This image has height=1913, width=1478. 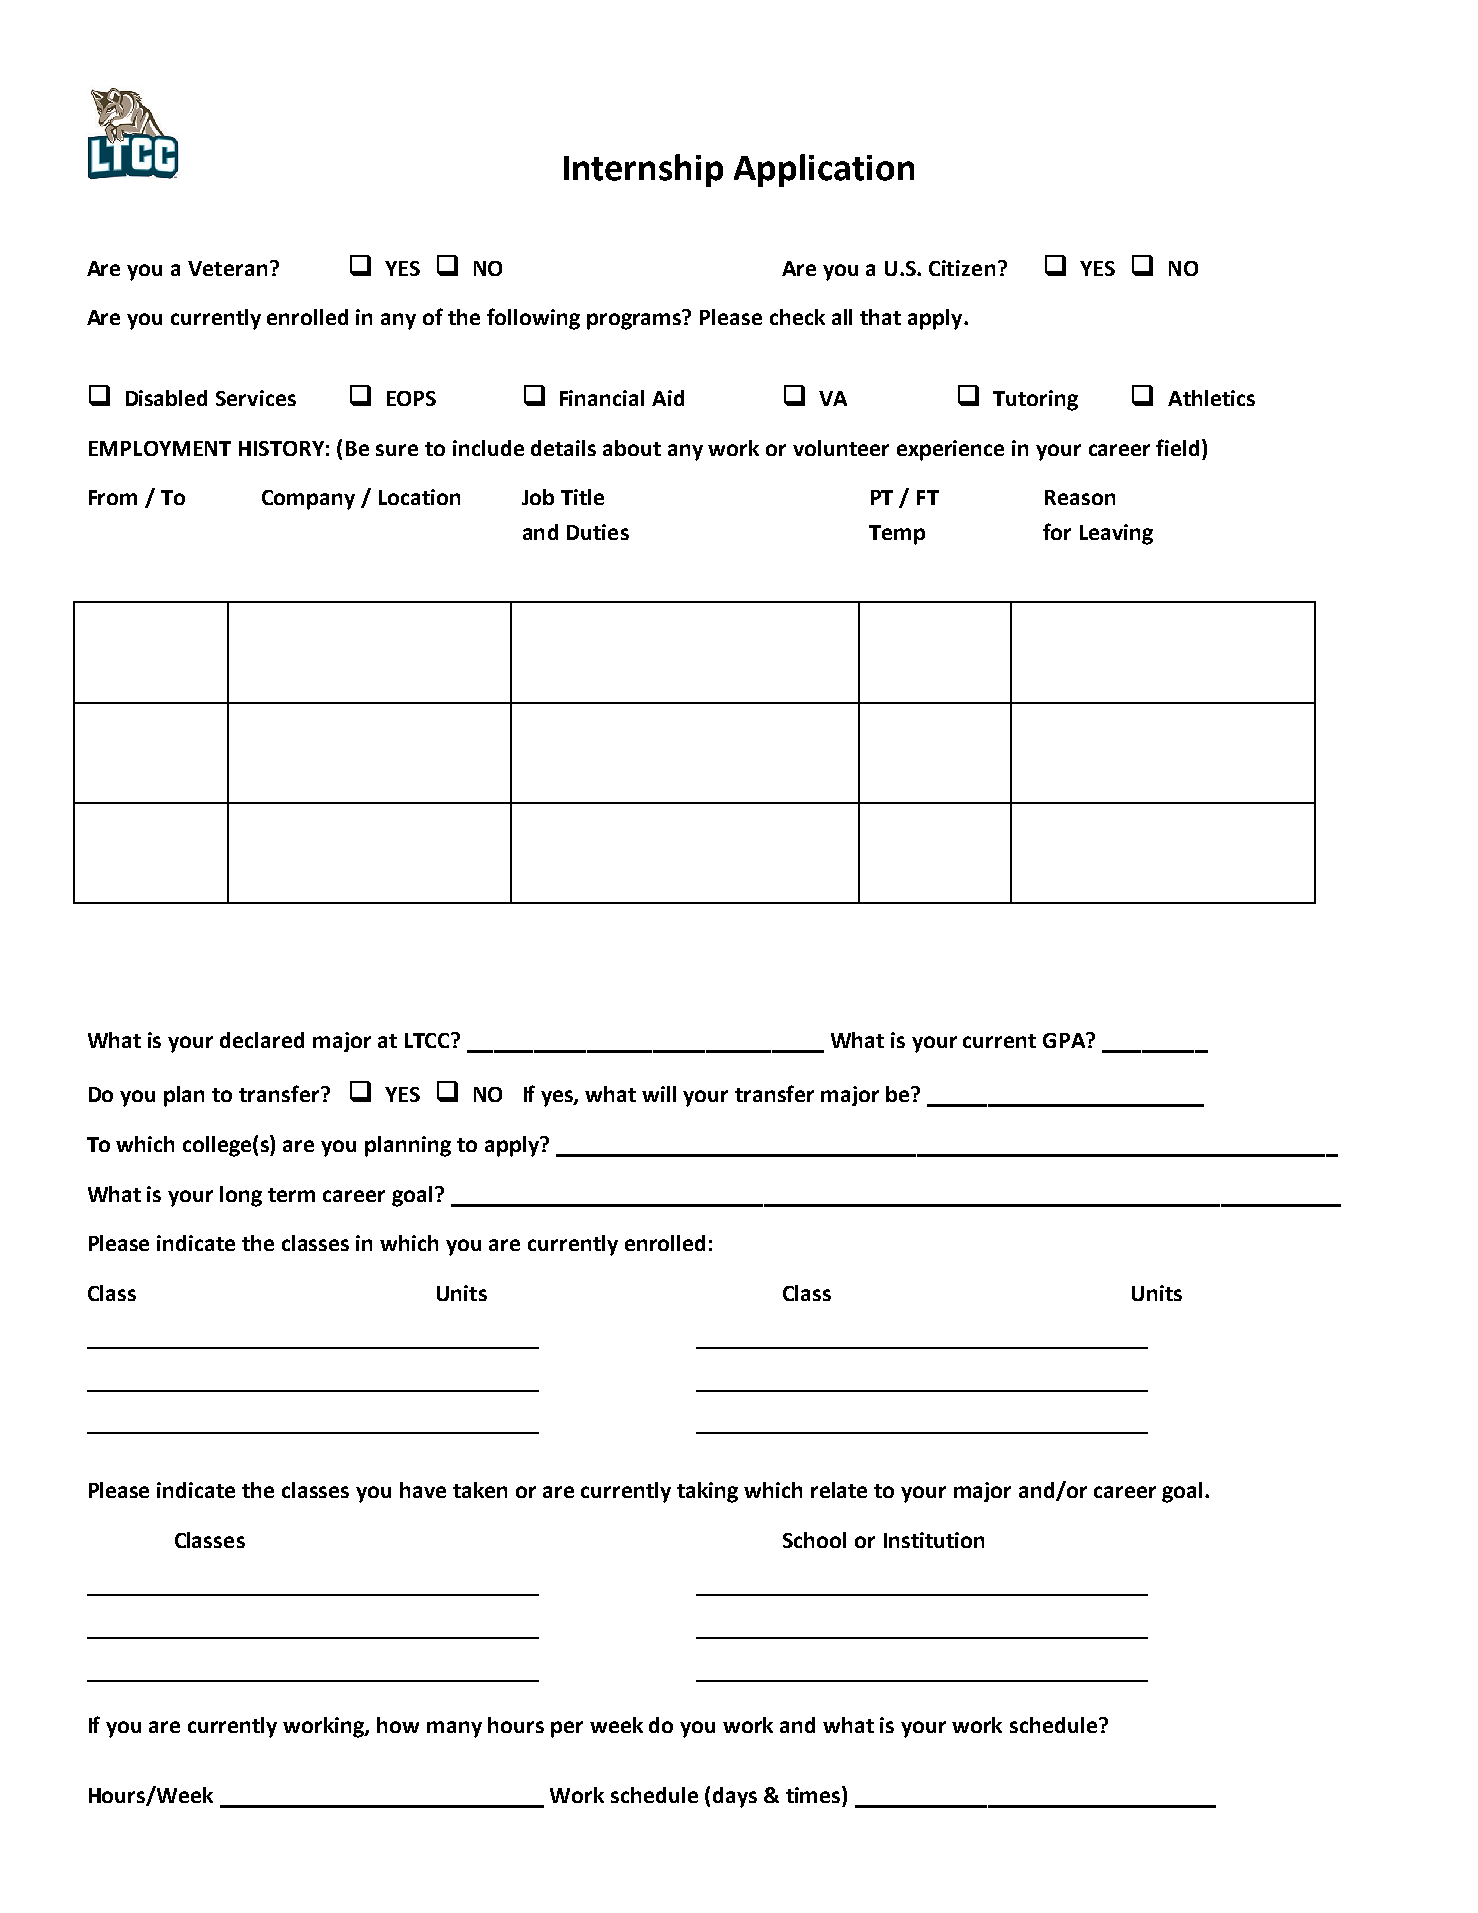 I want to click on Duties, so click(x=598, y=532).
